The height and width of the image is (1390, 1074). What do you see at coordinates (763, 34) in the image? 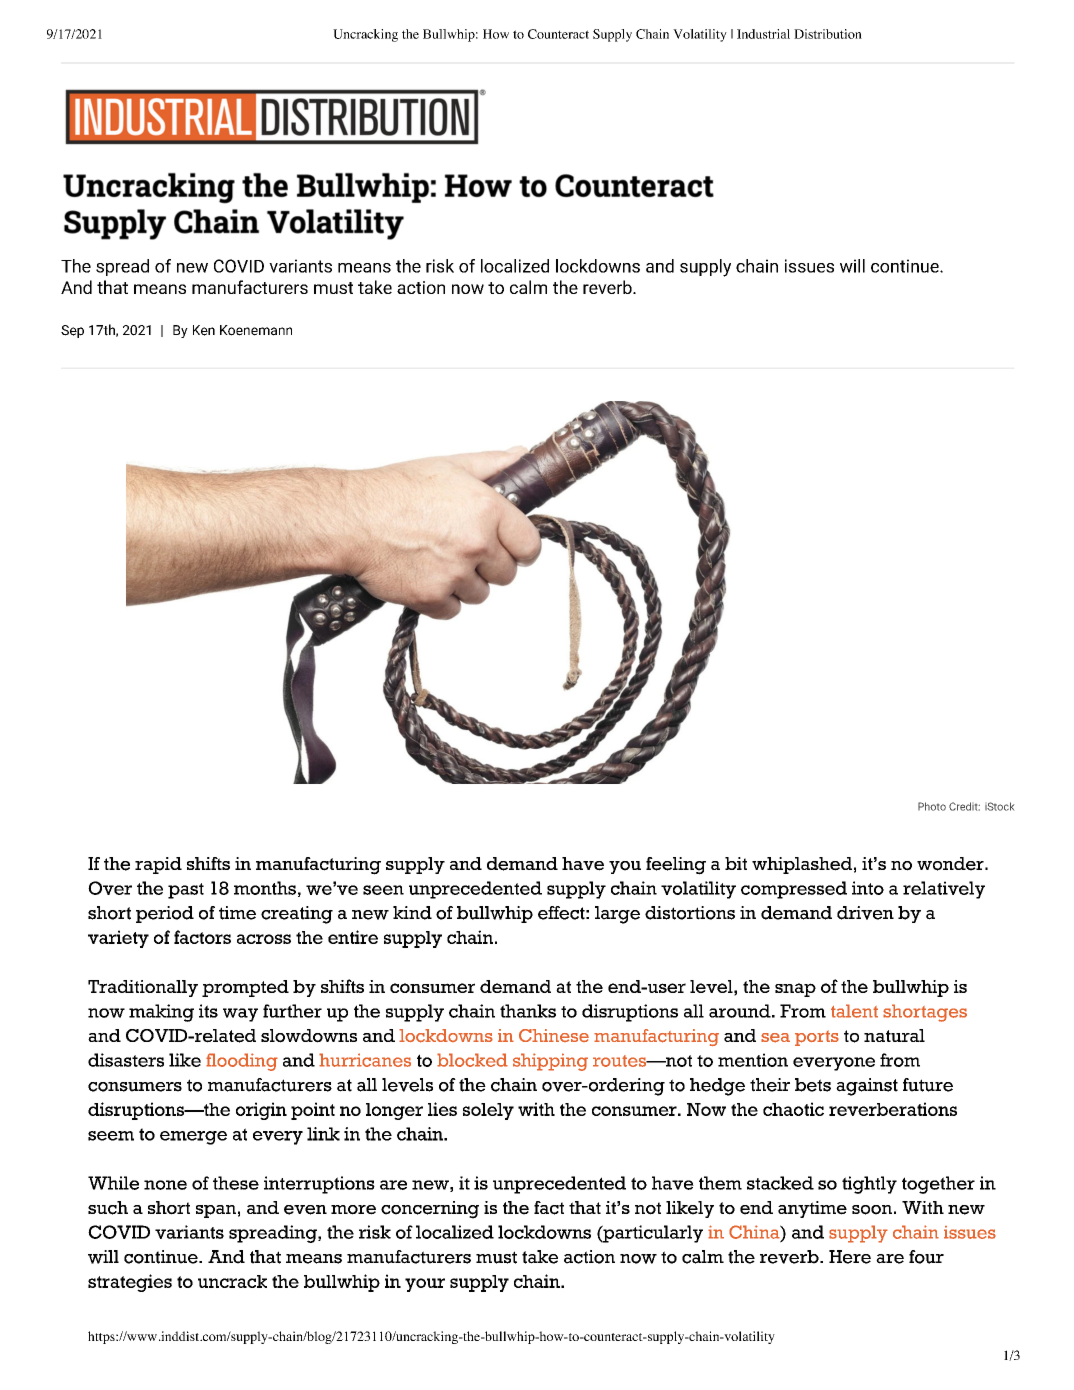
I see `Industrial` at bounding box center [763, 34].
